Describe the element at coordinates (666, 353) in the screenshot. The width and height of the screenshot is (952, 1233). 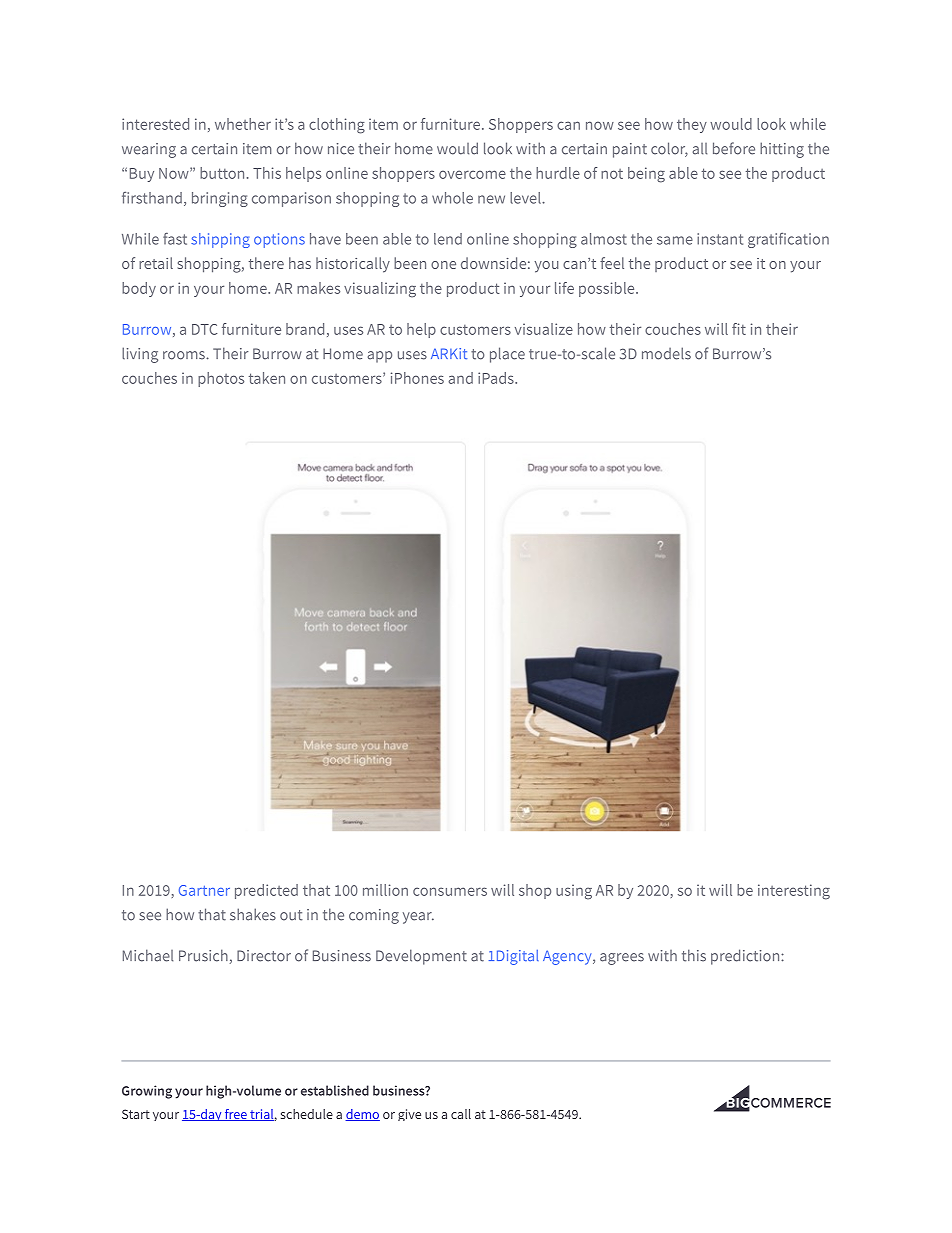
I see `models` at that location.
